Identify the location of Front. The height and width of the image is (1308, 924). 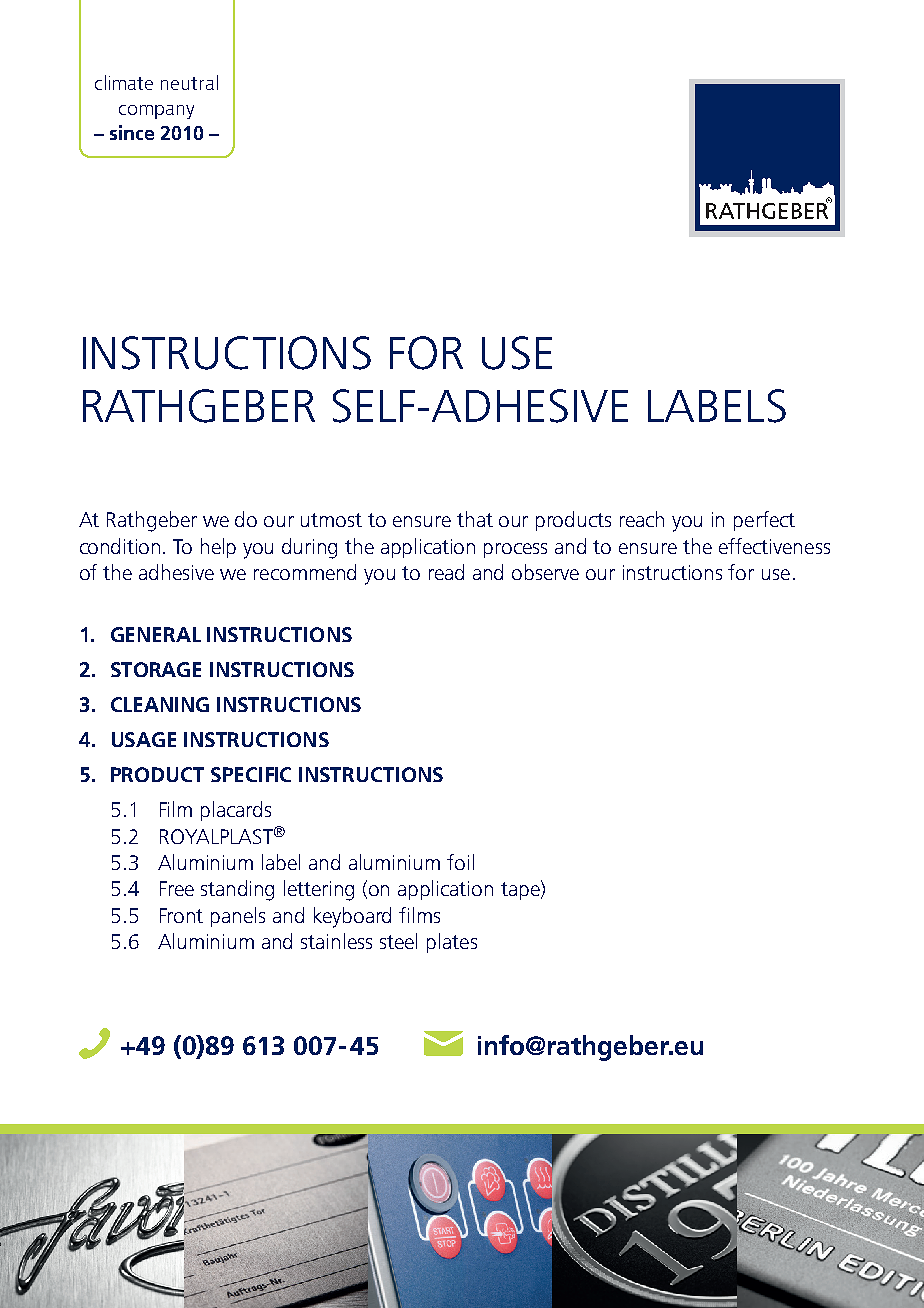
(181, 915).
